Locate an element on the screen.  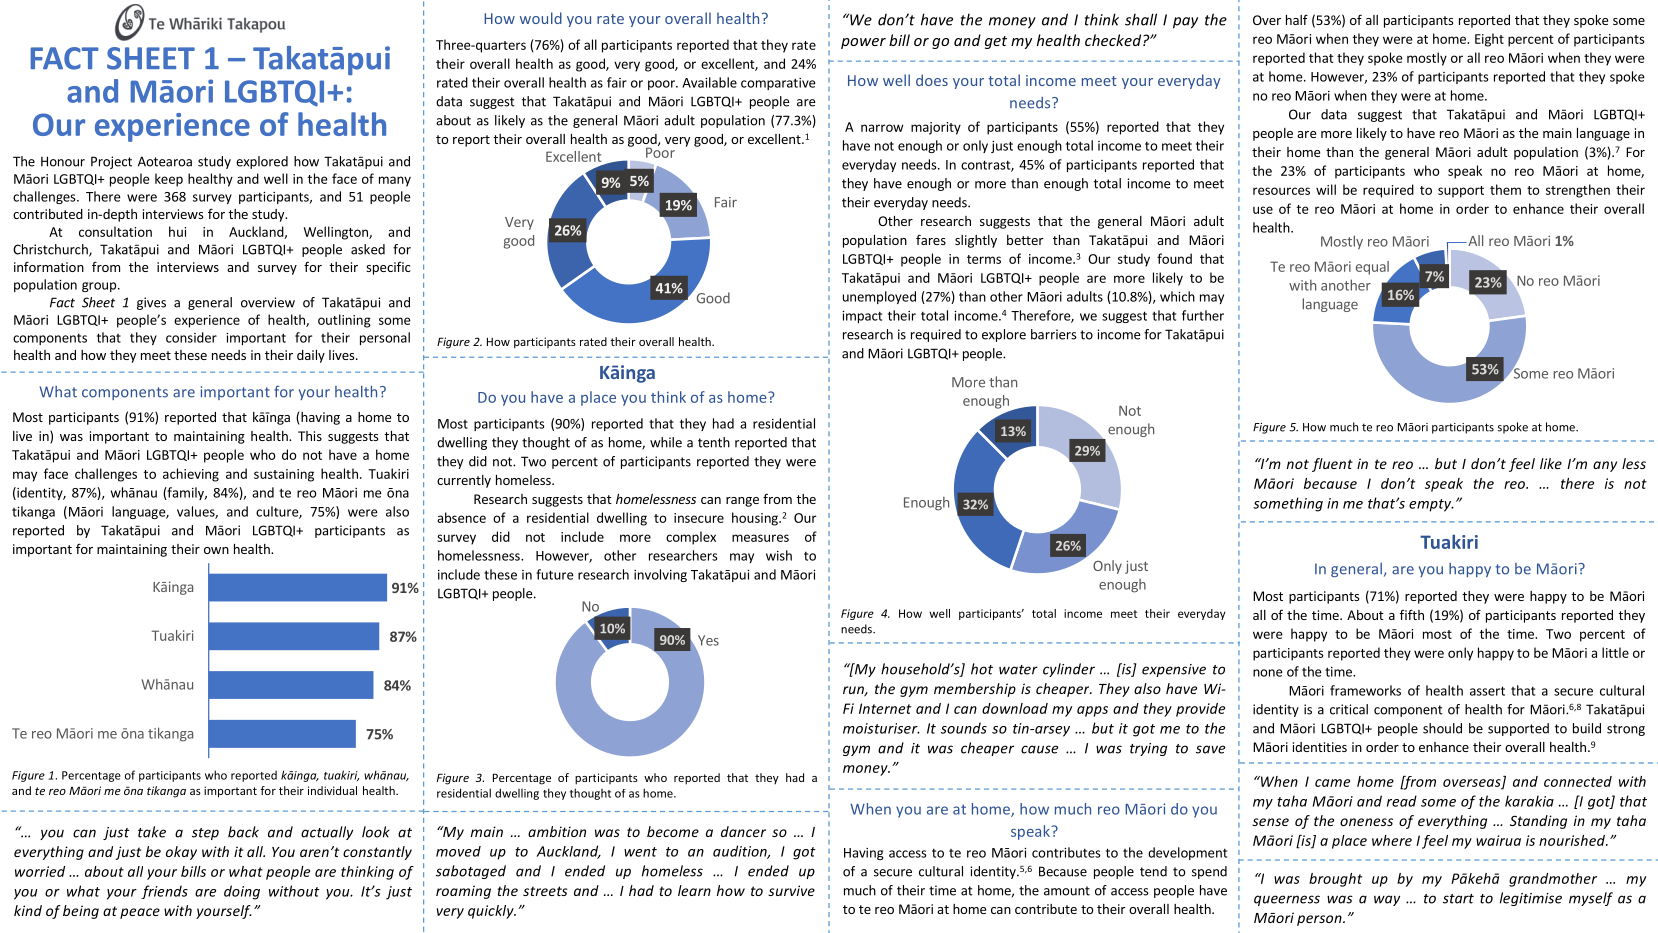
doing is located at coordinates (242, 892).
